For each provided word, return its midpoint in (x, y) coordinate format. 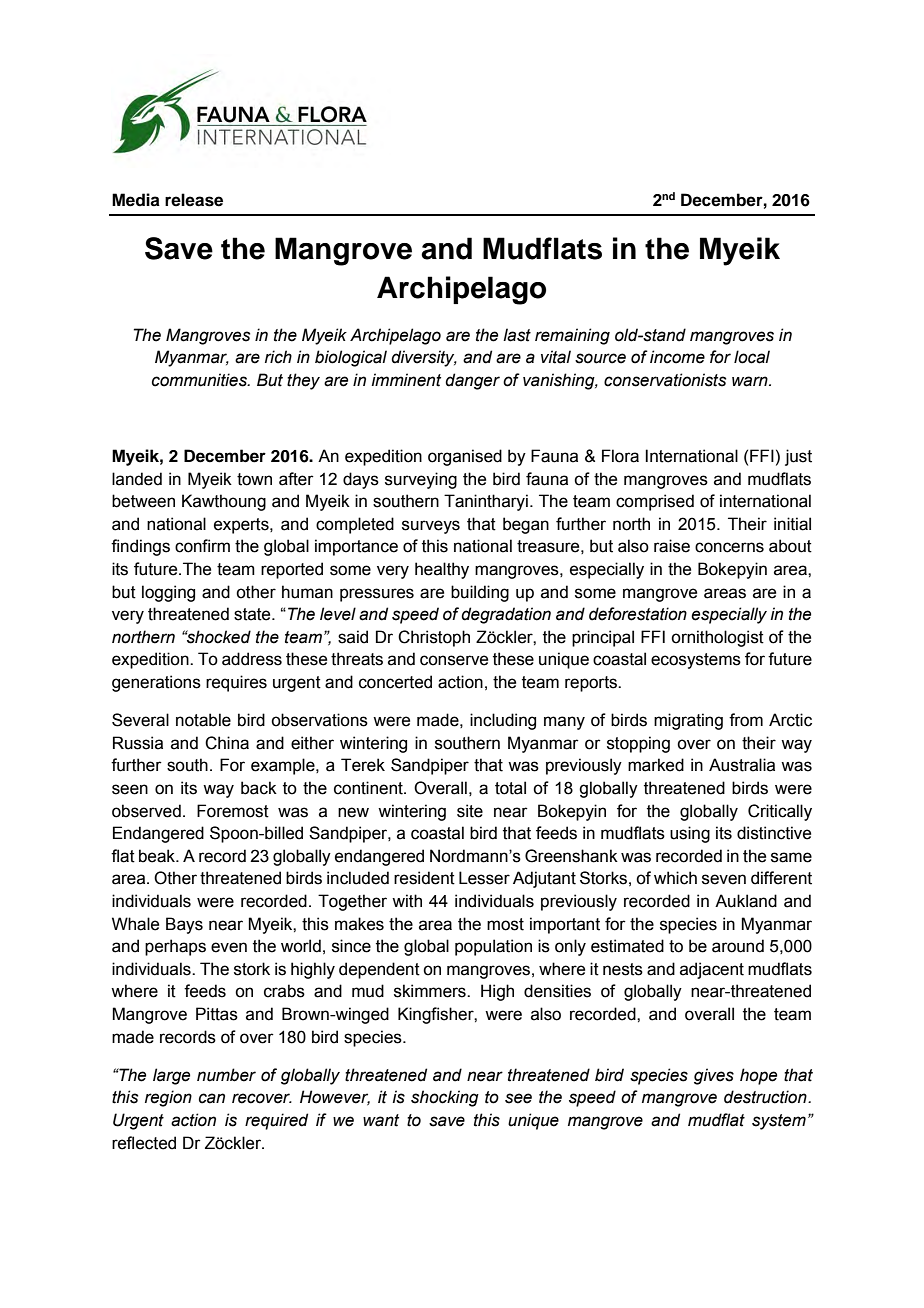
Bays (184, 925)
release (194, 200)
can (212, 1098)
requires (236, 683)
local (752, 357)
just (798, 457)
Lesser (484, 878)
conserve (454, 660)
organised (465, 457)
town (254, 479)
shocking (445, 1098)
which (675, 878)
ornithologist (717, 638)
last (517, 335)
